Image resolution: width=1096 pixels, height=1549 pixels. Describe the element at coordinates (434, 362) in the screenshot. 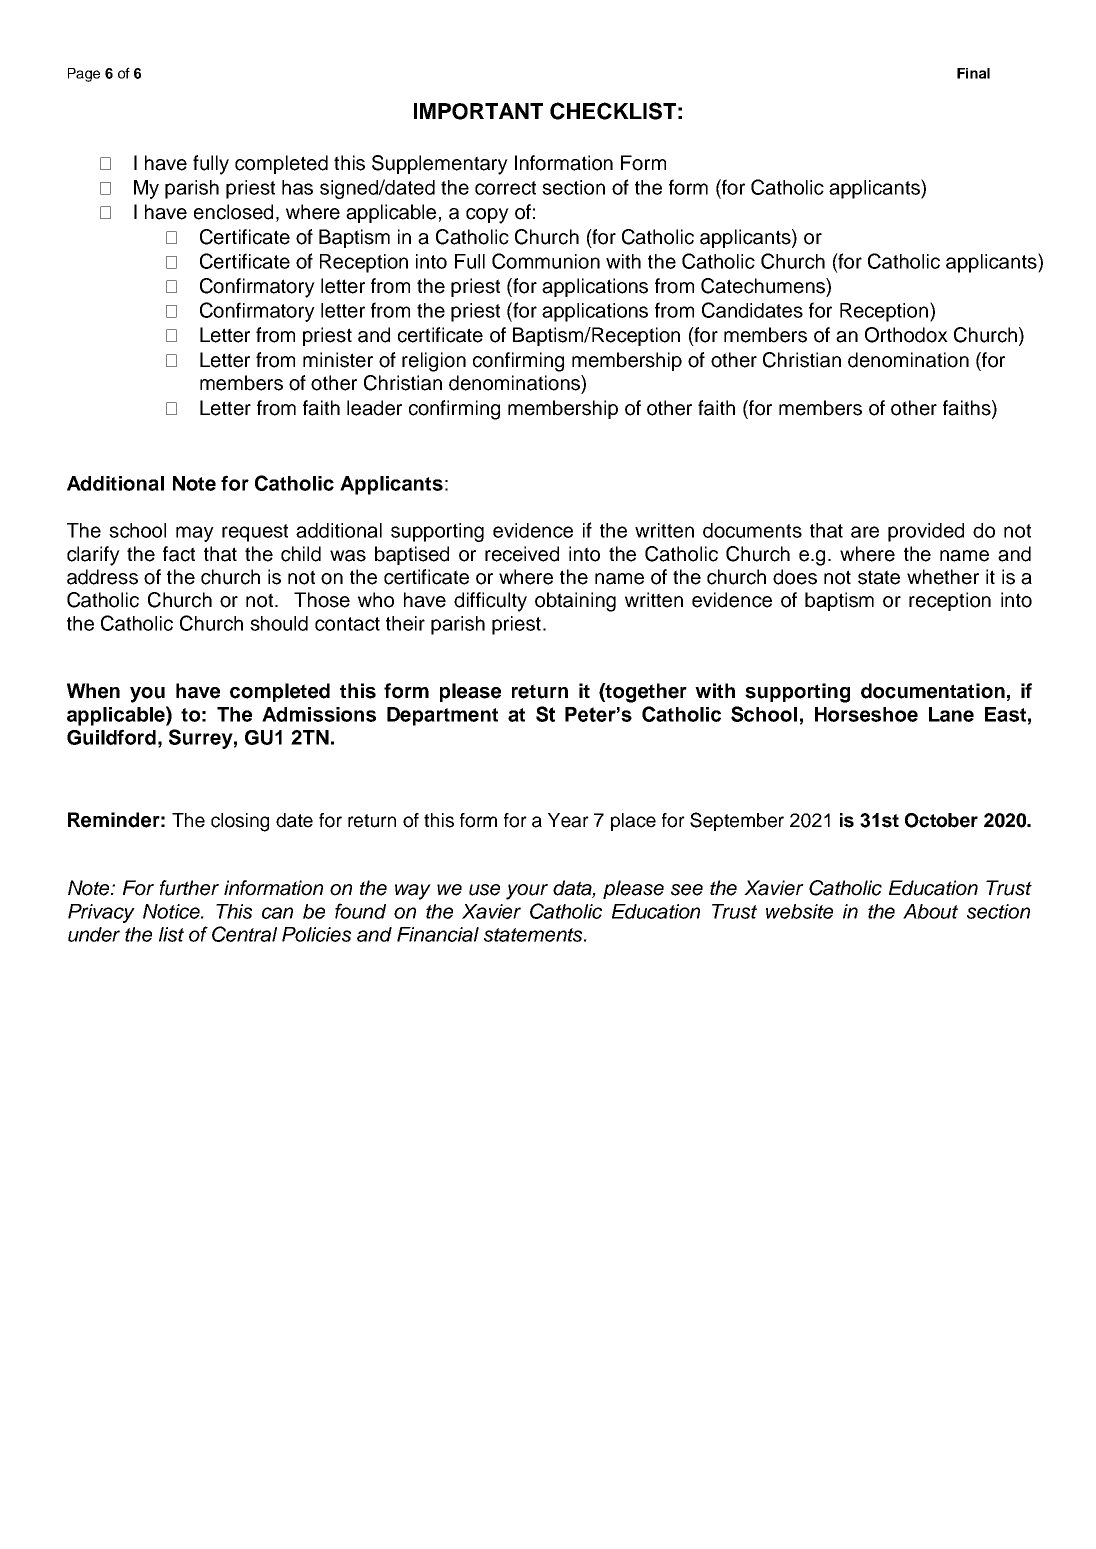

I see `religion` at that location.
